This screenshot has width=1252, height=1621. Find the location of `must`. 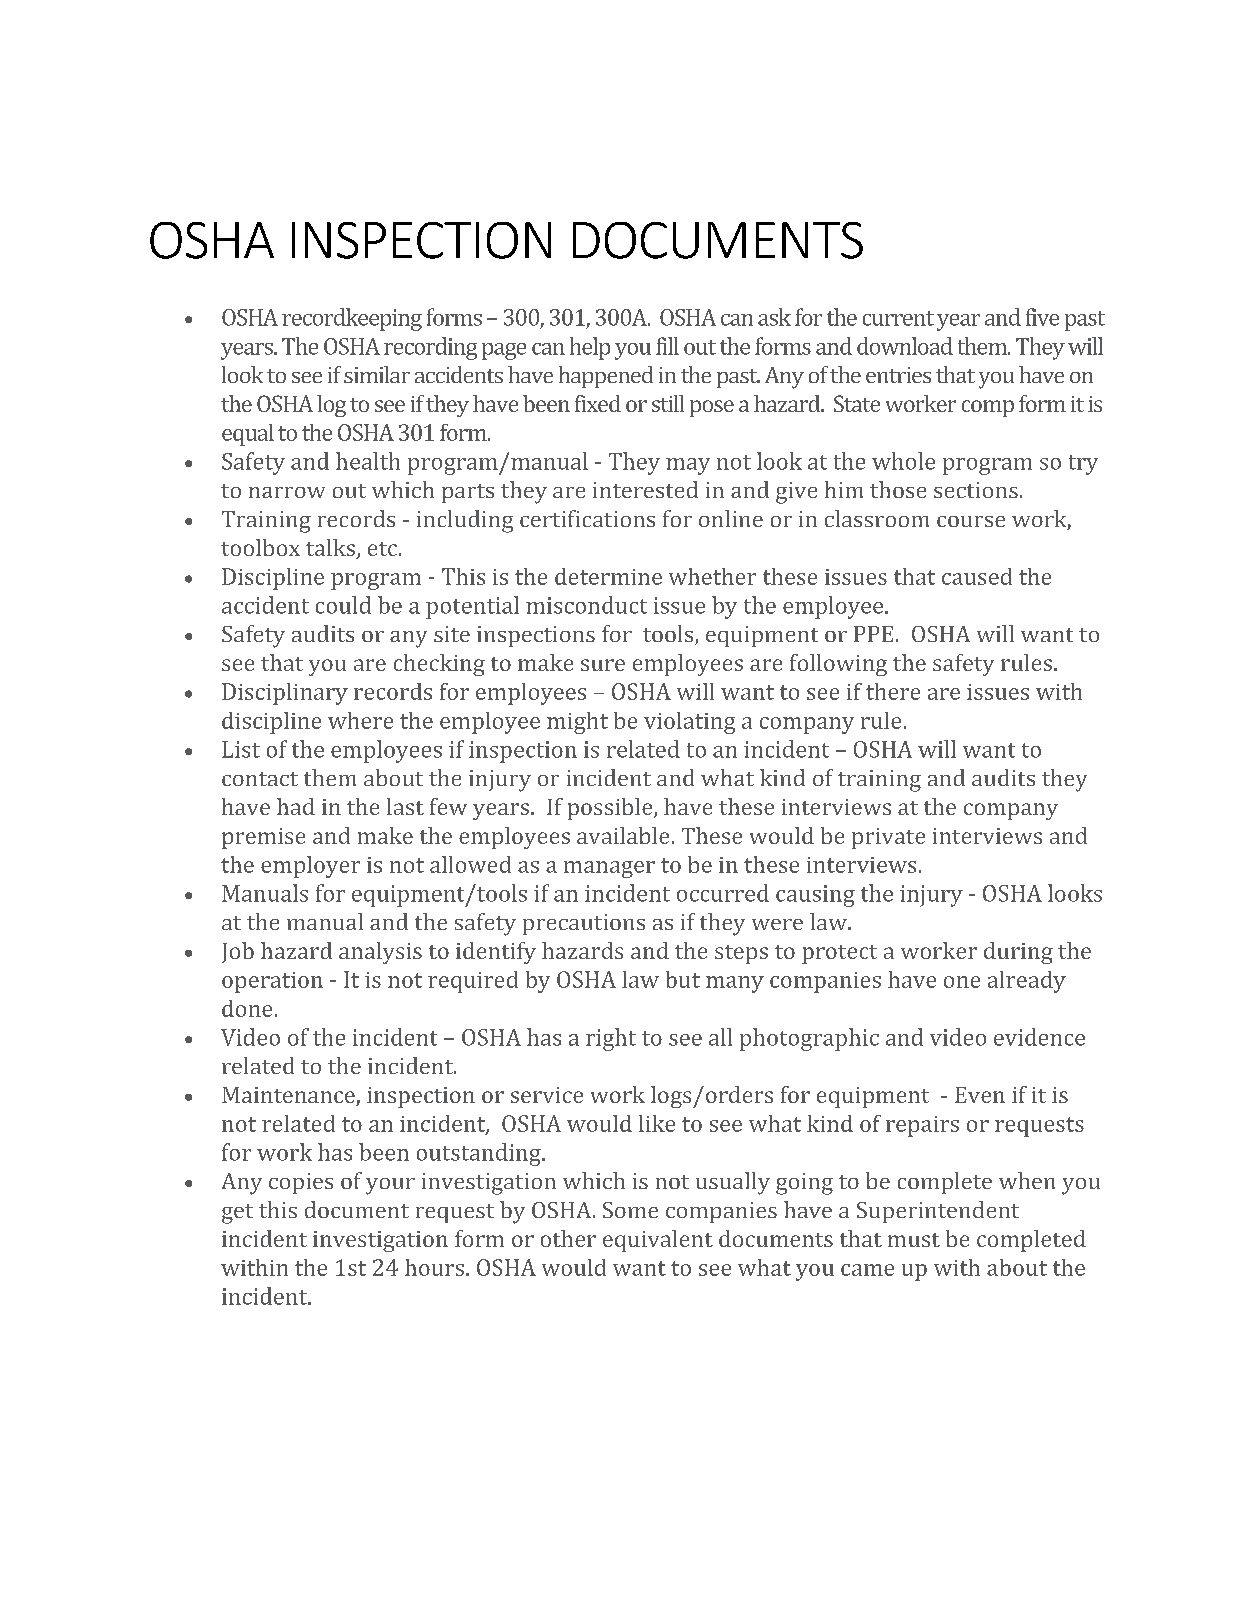

must is located at coordinates (914, 1240).
